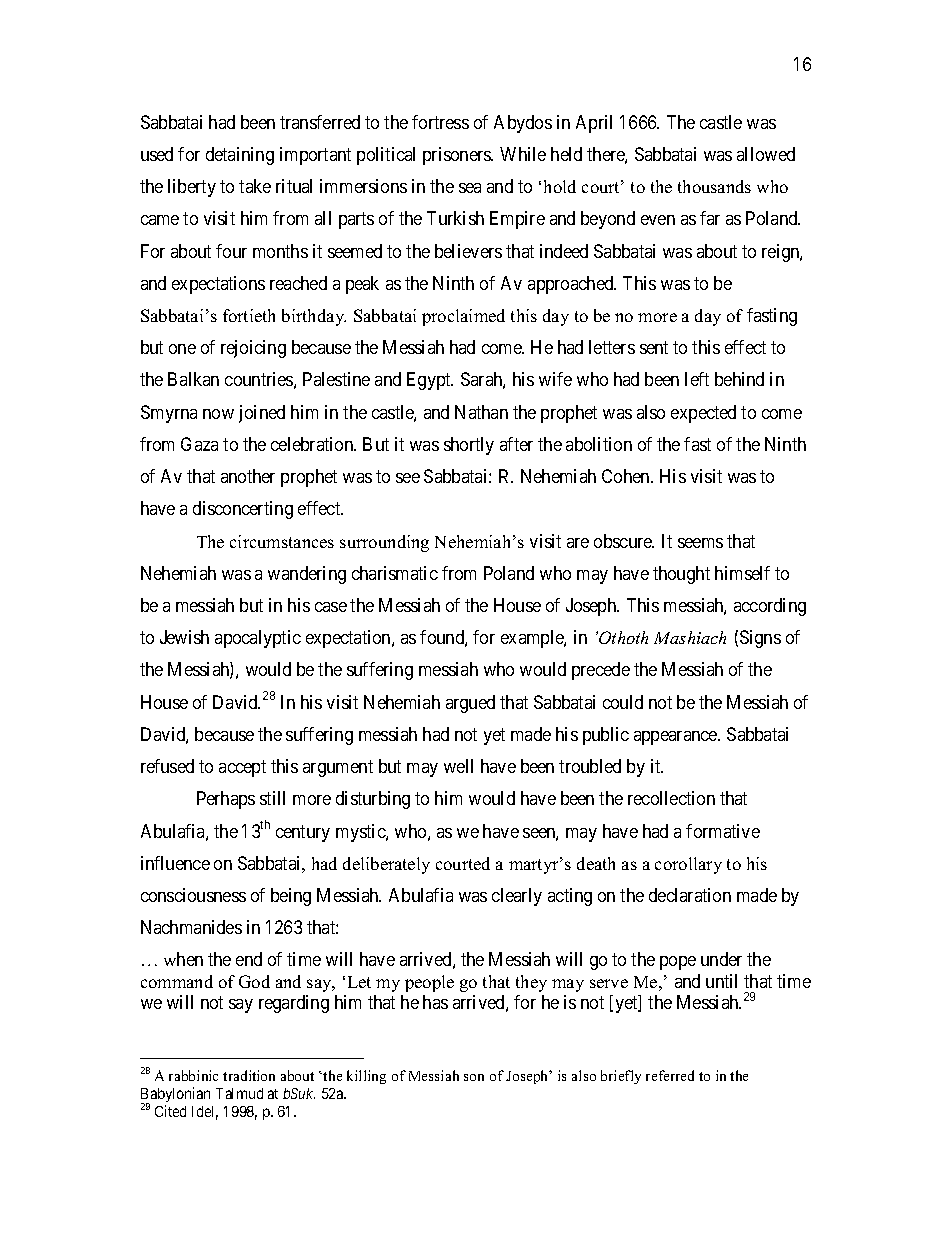 The height and width of the document is (1233, 952). What do you see at coordinates (395, 573) in the document?
I see `charismatic` at bounding box center [395, 573].
